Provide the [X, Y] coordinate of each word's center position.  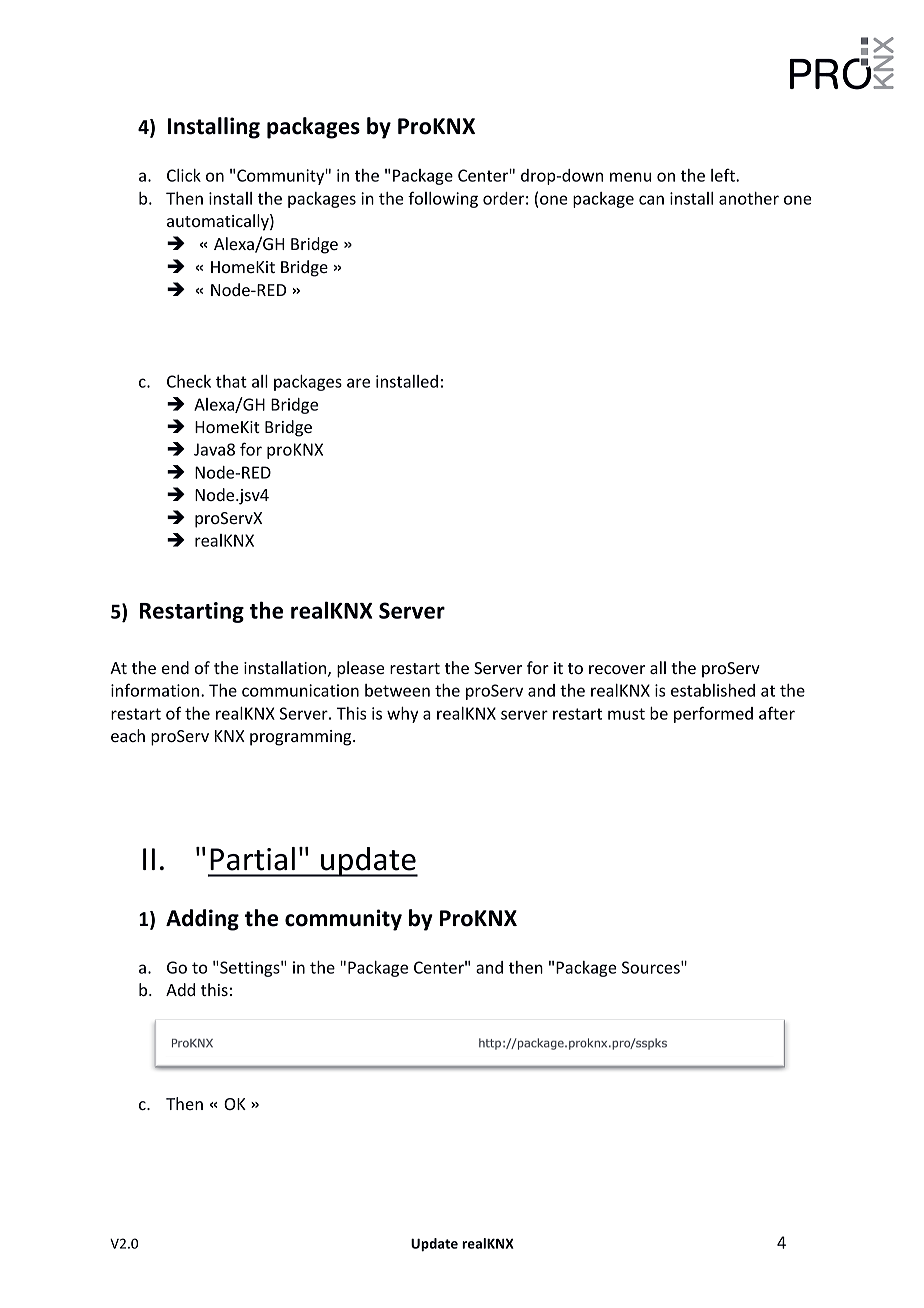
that [231, 381]
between [397, 690]
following [443, 199]
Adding [202, 920]
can [651, 200]
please [360, 669]
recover [617, 669]
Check [189, 381]
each [128, 735]
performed [713, 714]
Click [184, 175]
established [713, 690]
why [402, 715]
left [724, 175]
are [358, 383]
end [175, 667]
